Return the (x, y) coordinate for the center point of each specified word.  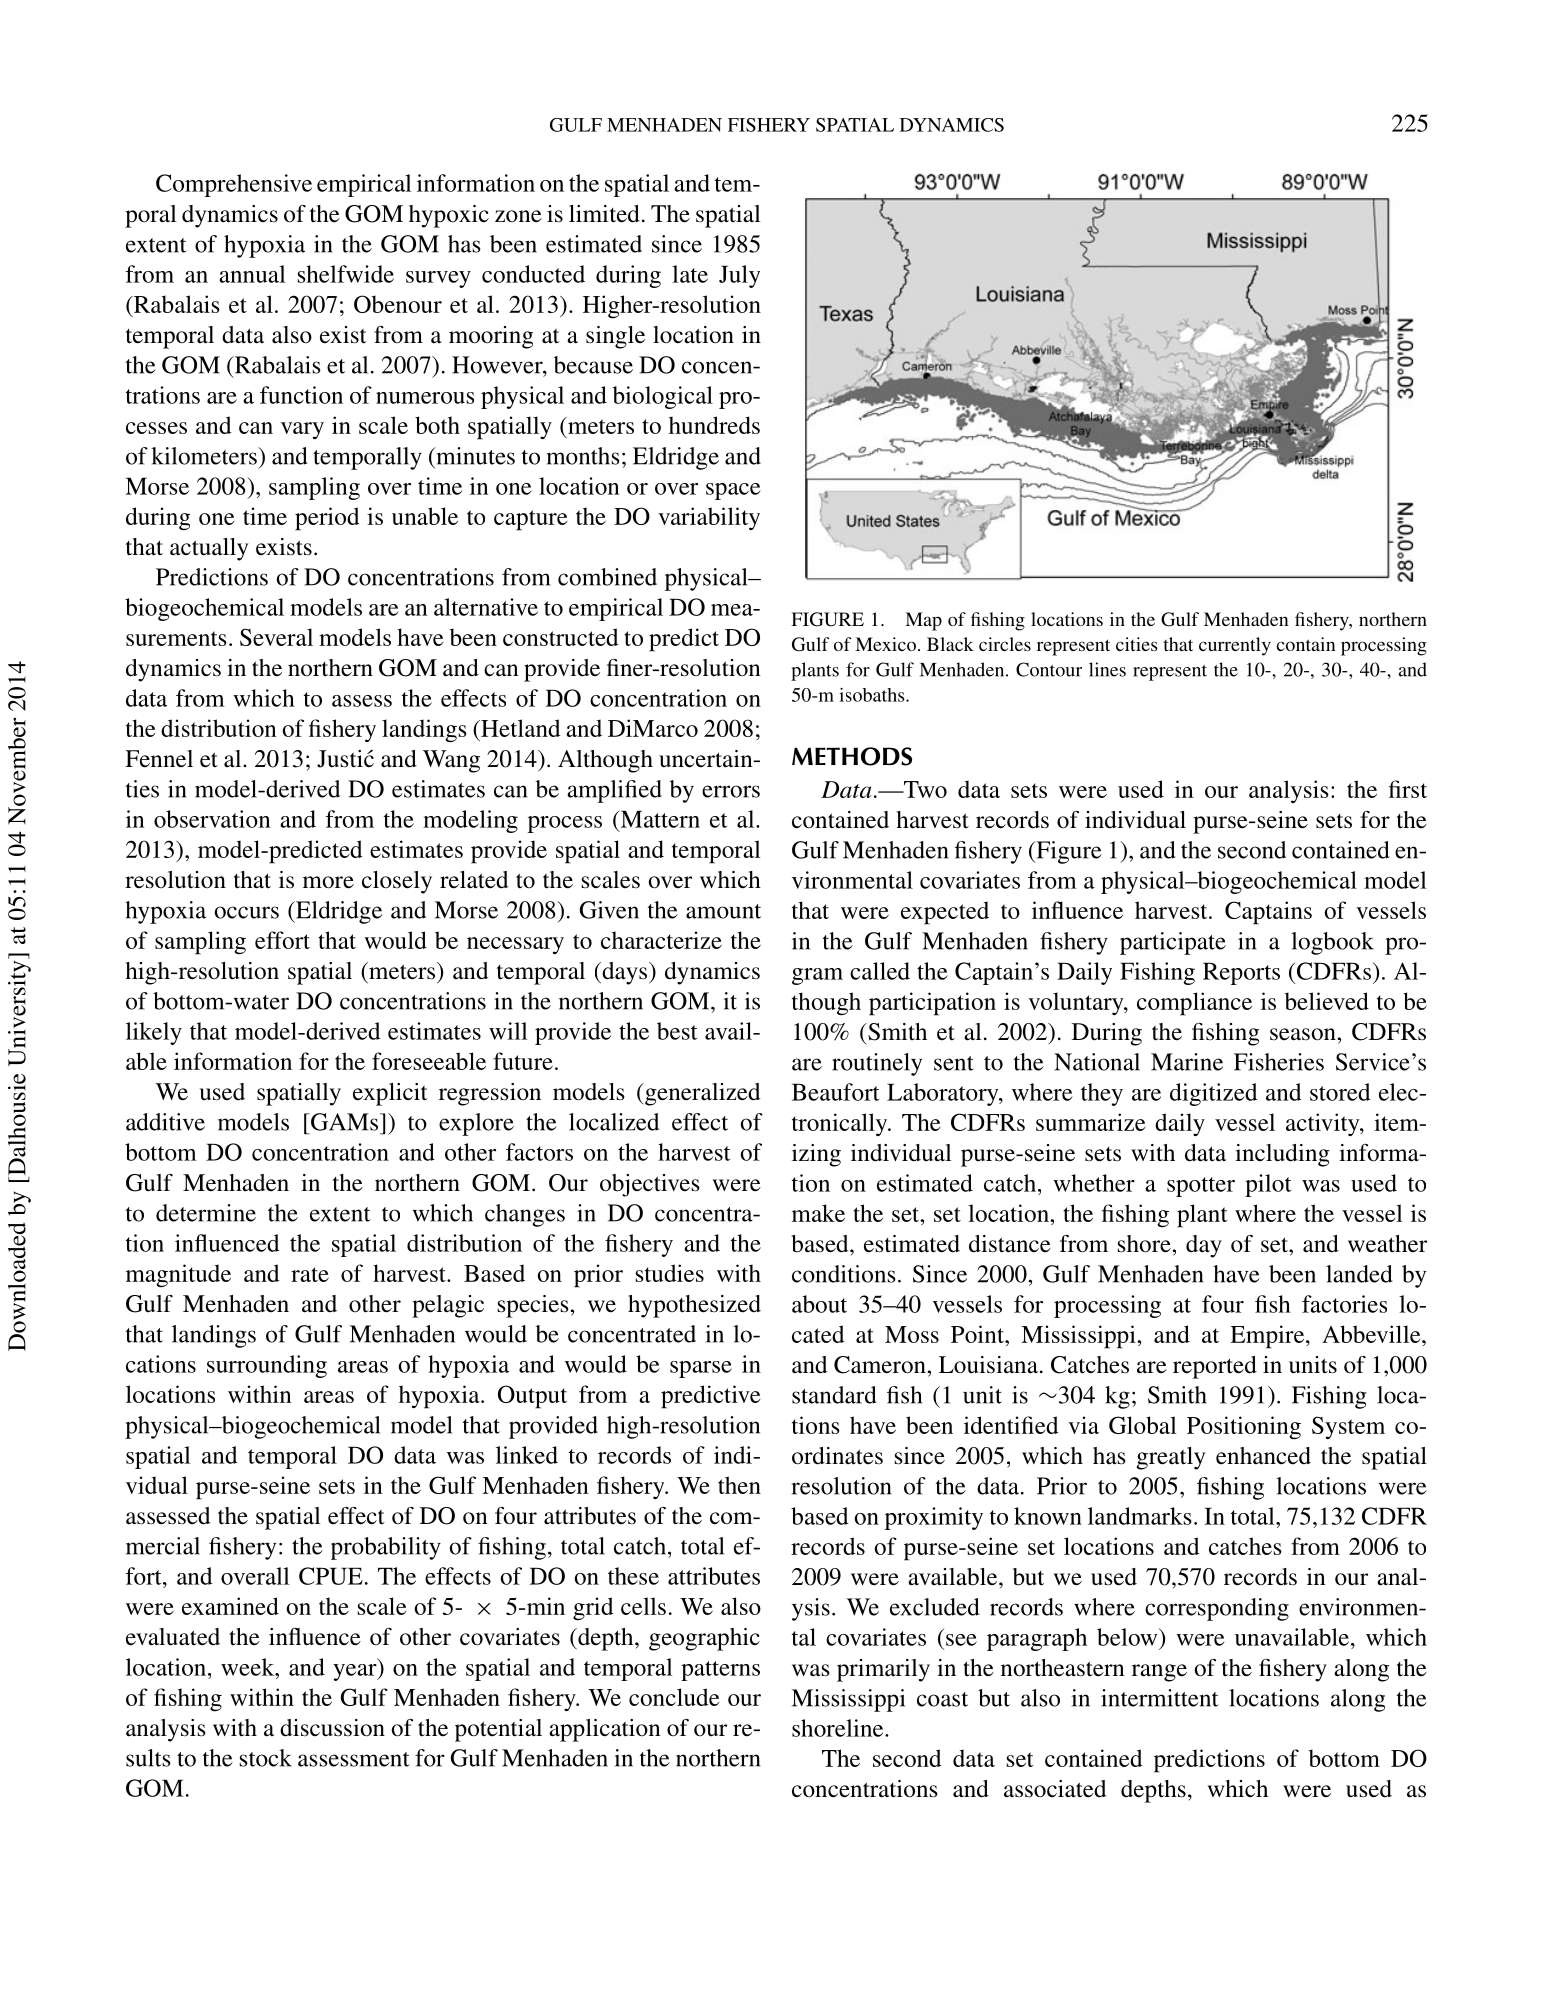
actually (209, 549)
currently (1235, 646)
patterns (720, 1671)
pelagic (448, 1306)
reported (1215, 1367)
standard (834, 1395)
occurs (246, 912)
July (739, 276)
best (677, 1031)
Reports (1241, 973)
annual (252, 274)
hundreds (714, 425)
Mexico (885, 644)
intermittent (1160, 1698)
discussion (332, 1728)
